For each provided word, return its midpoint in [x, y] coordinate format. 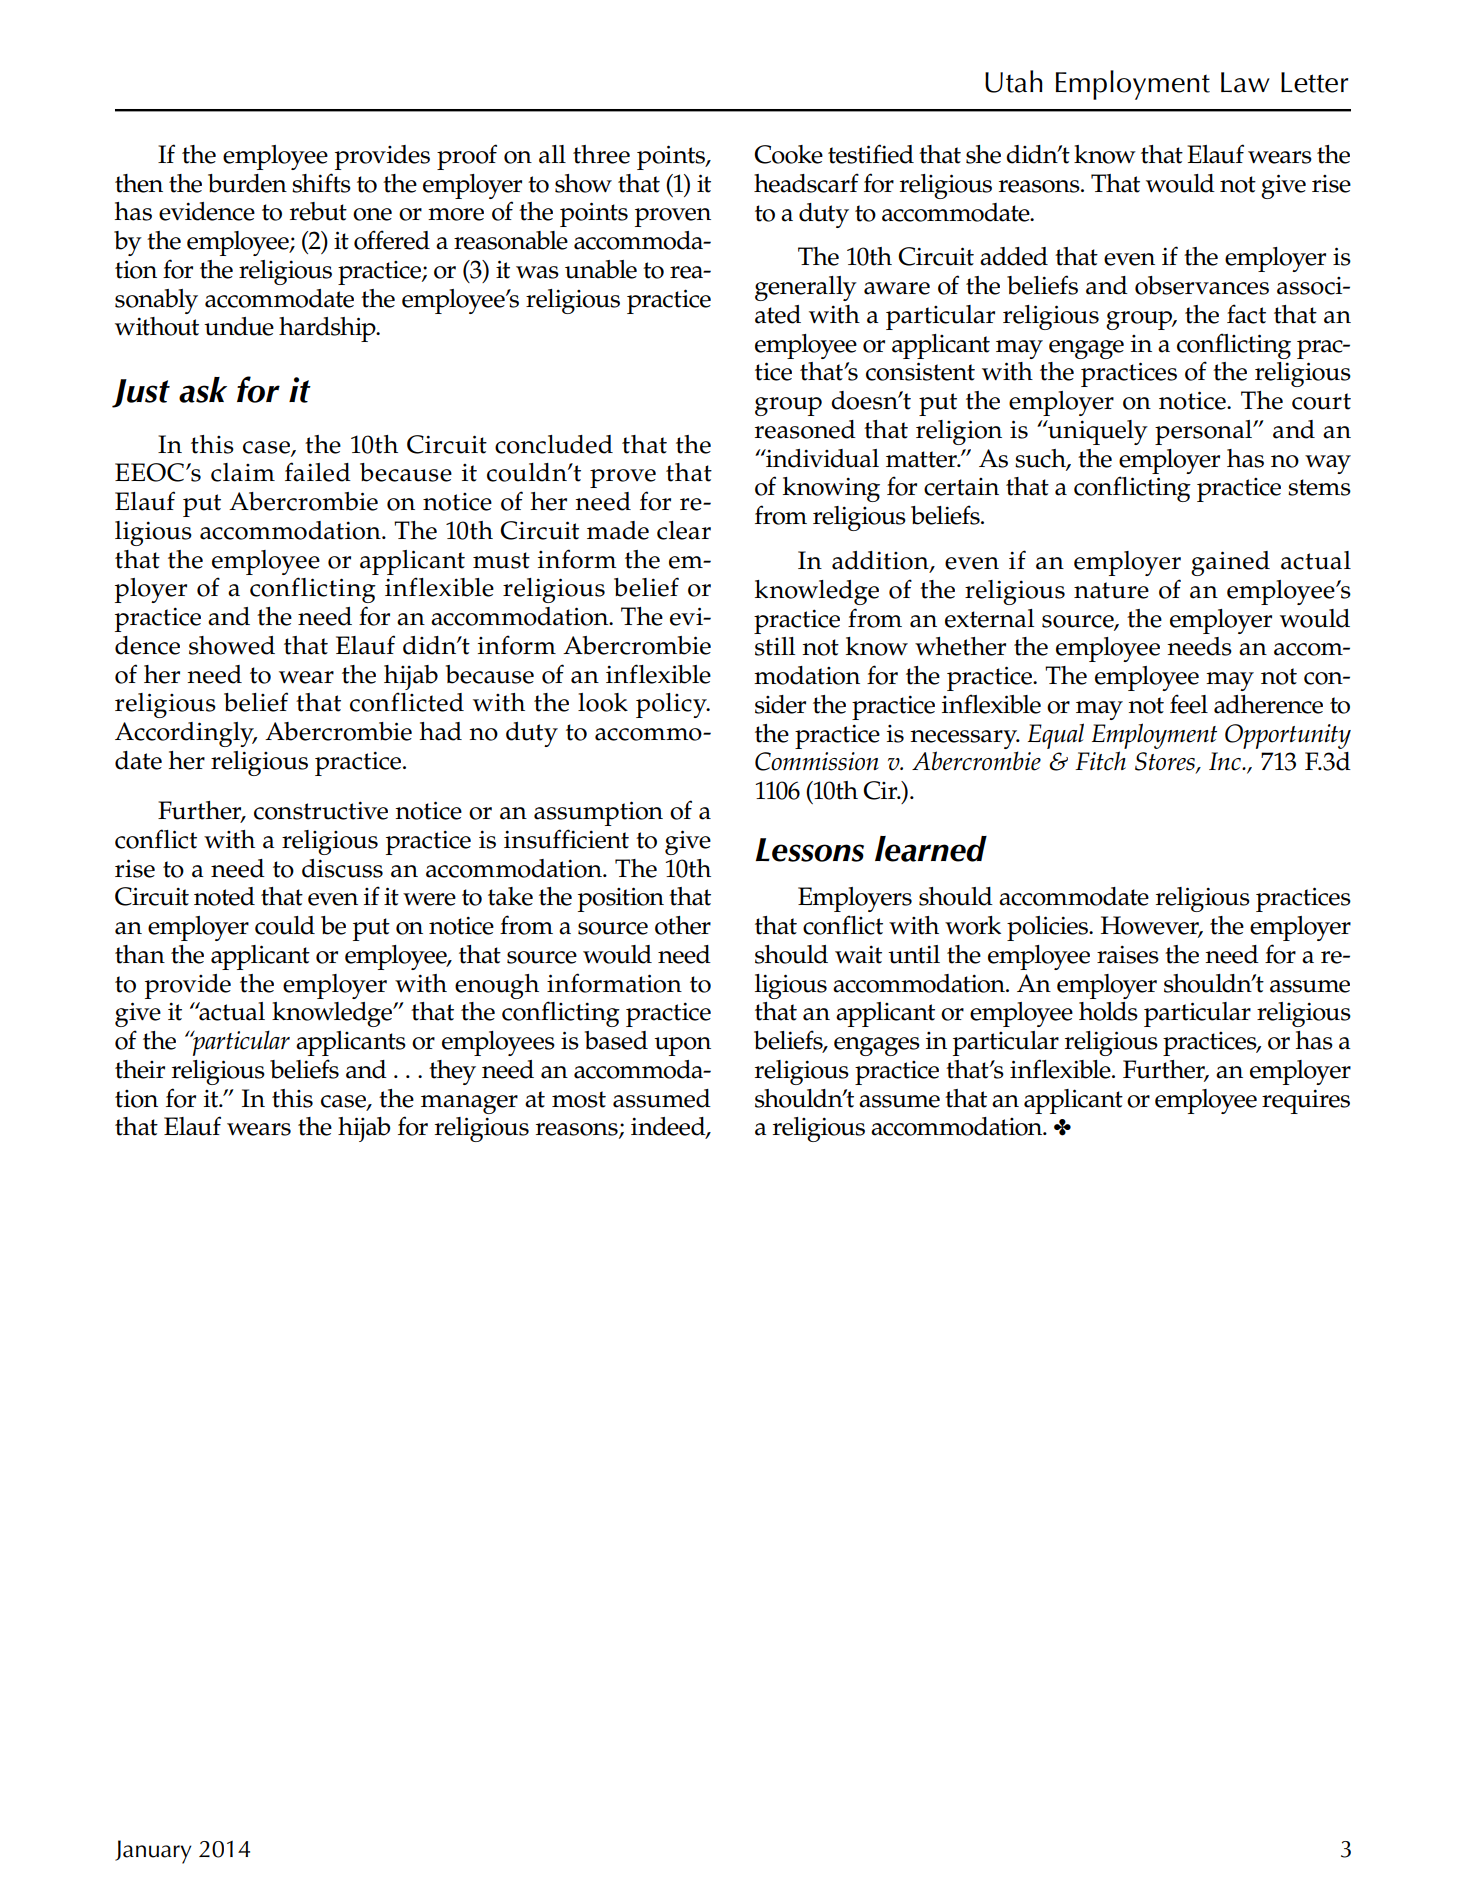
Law [1245, 82]
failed [318, 472]
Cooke [788, 154]
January [153, 1852]
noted [224, 896]
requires [1306, 1101]
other [683, 925]
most [579, 1099]
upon [682, 1046]
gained [1230, 563]
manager [469, 1104]
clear [684, 530]
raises [1128, 954]
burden [247, 183]
